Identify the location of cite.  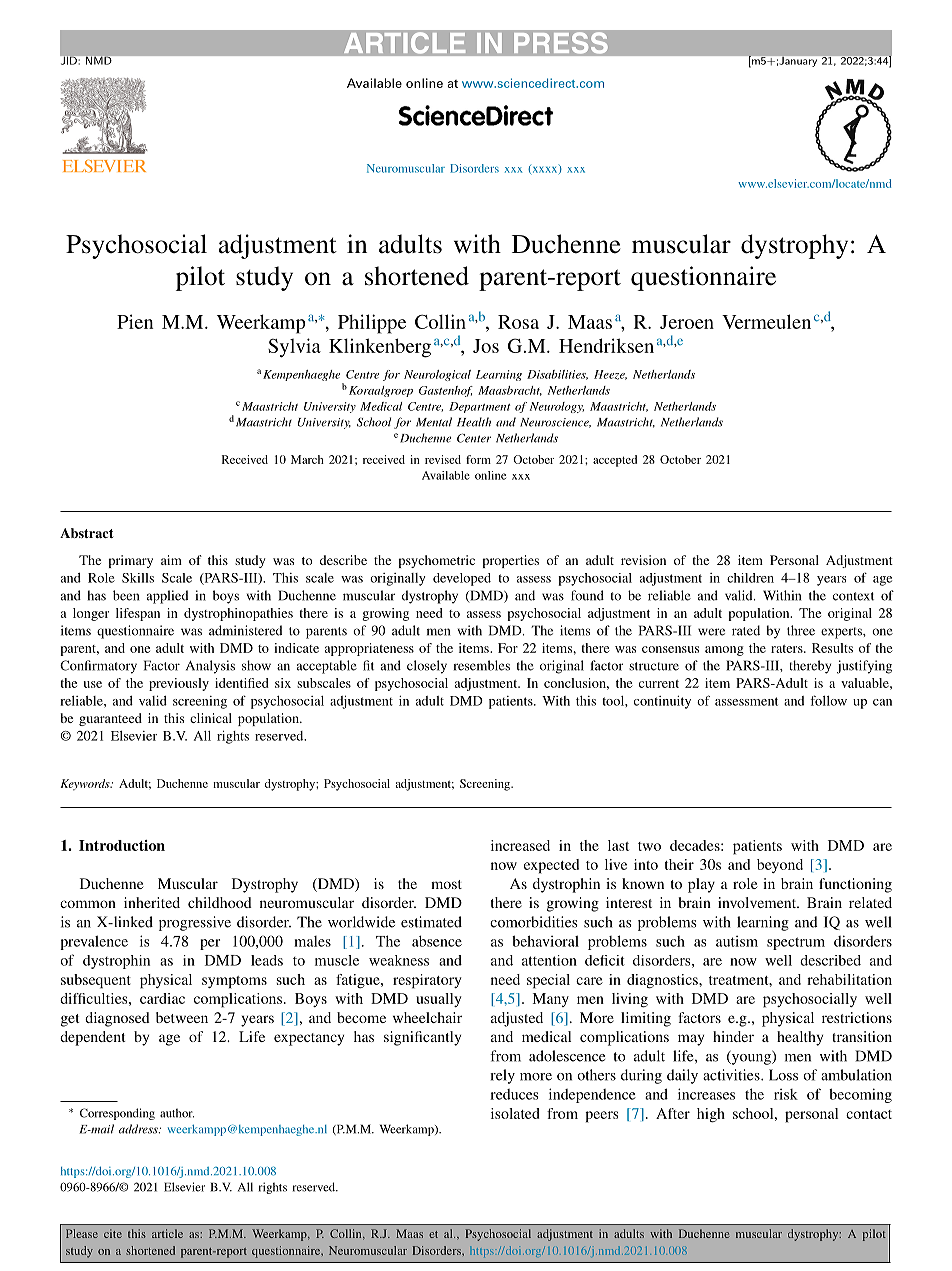
(113, 1233).
